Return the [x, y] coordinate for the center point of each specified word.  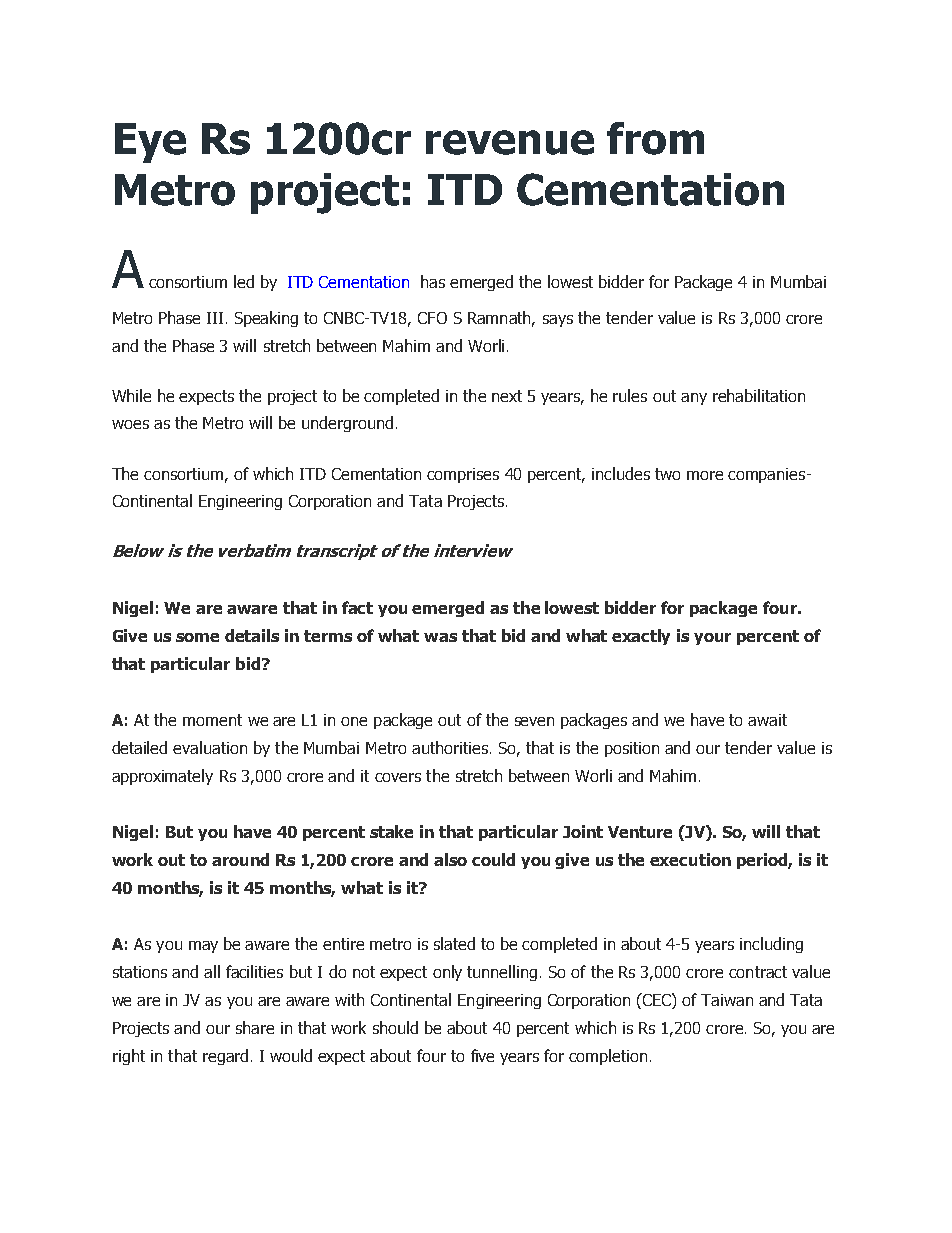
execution [690, 859]
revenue [510, 142]
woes [130, 424]
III [215, 318]
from [655, 138]
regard [225, 1057]
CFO [432, 318]
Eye [150, 143]
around [240, 859]
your [712, 639]
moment [212, 720]
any [694, 399]
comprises [463, 475]
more [705, 475]
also [450, 859]
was [440, 637]
